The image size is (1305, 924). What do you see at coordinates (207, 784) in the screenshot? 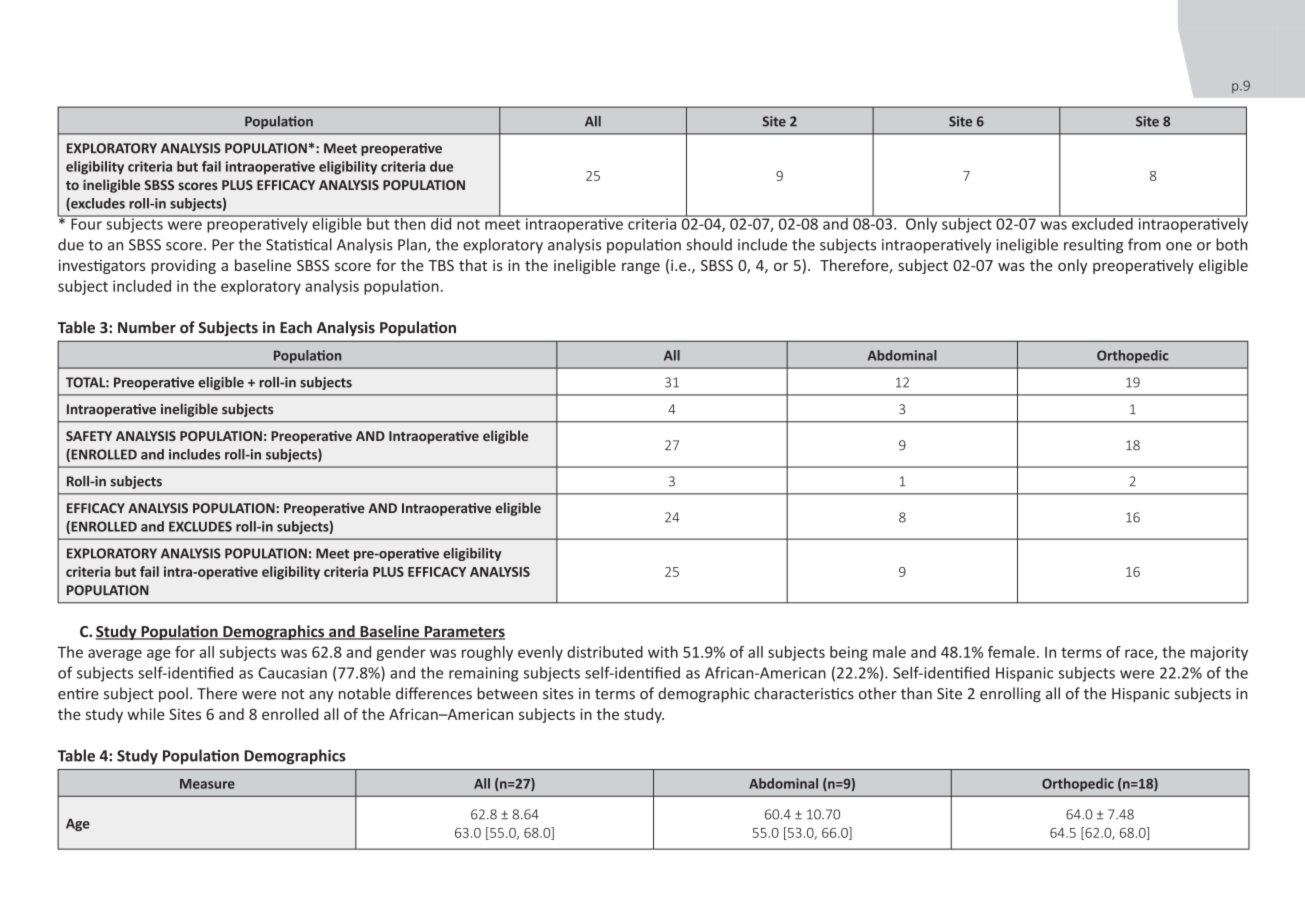
I see `Measure` at bounding box center [207, 784].
